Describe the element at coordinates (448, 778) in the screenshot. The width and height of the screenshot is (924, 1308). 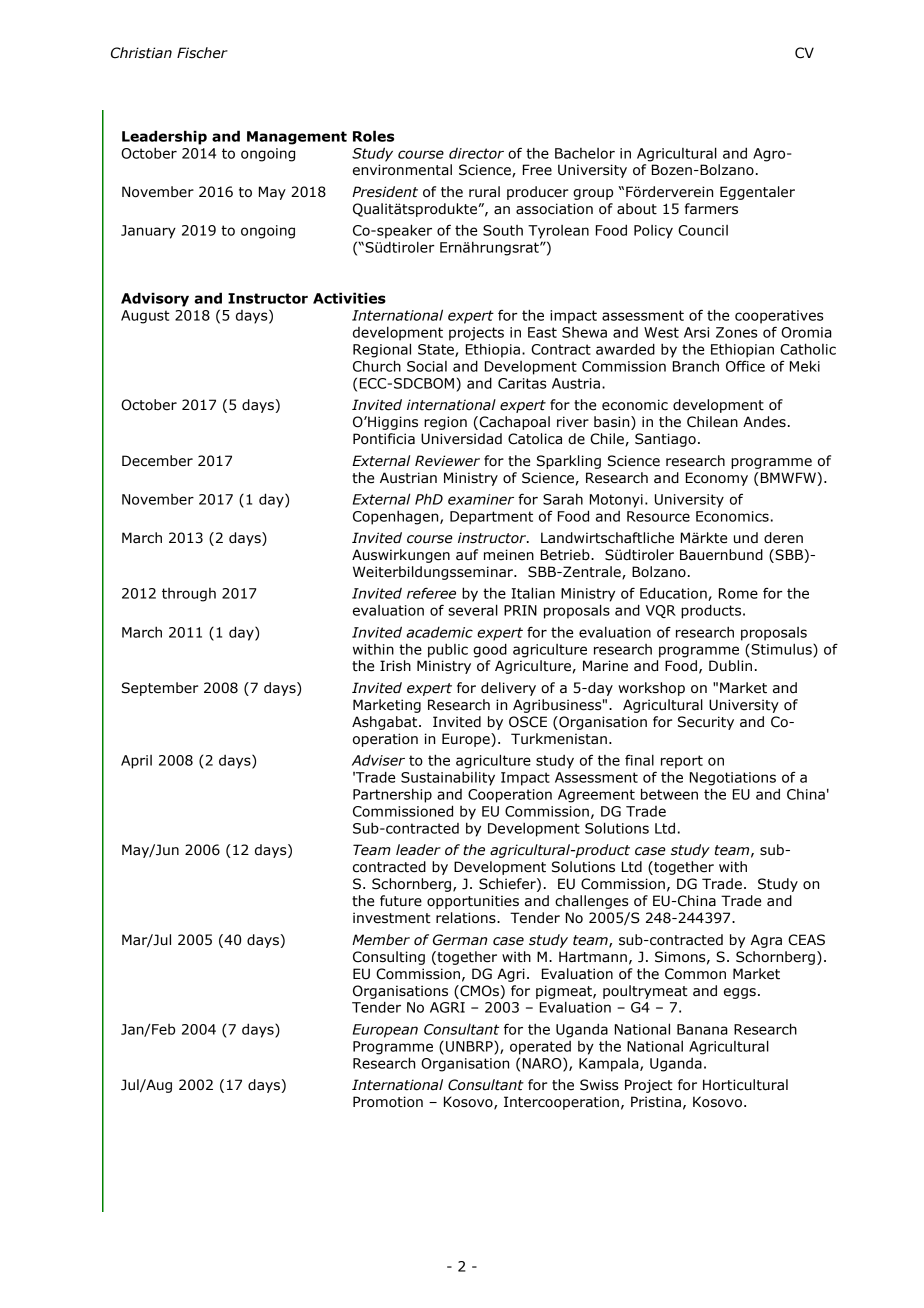
I see `Sustainability` at that location.
